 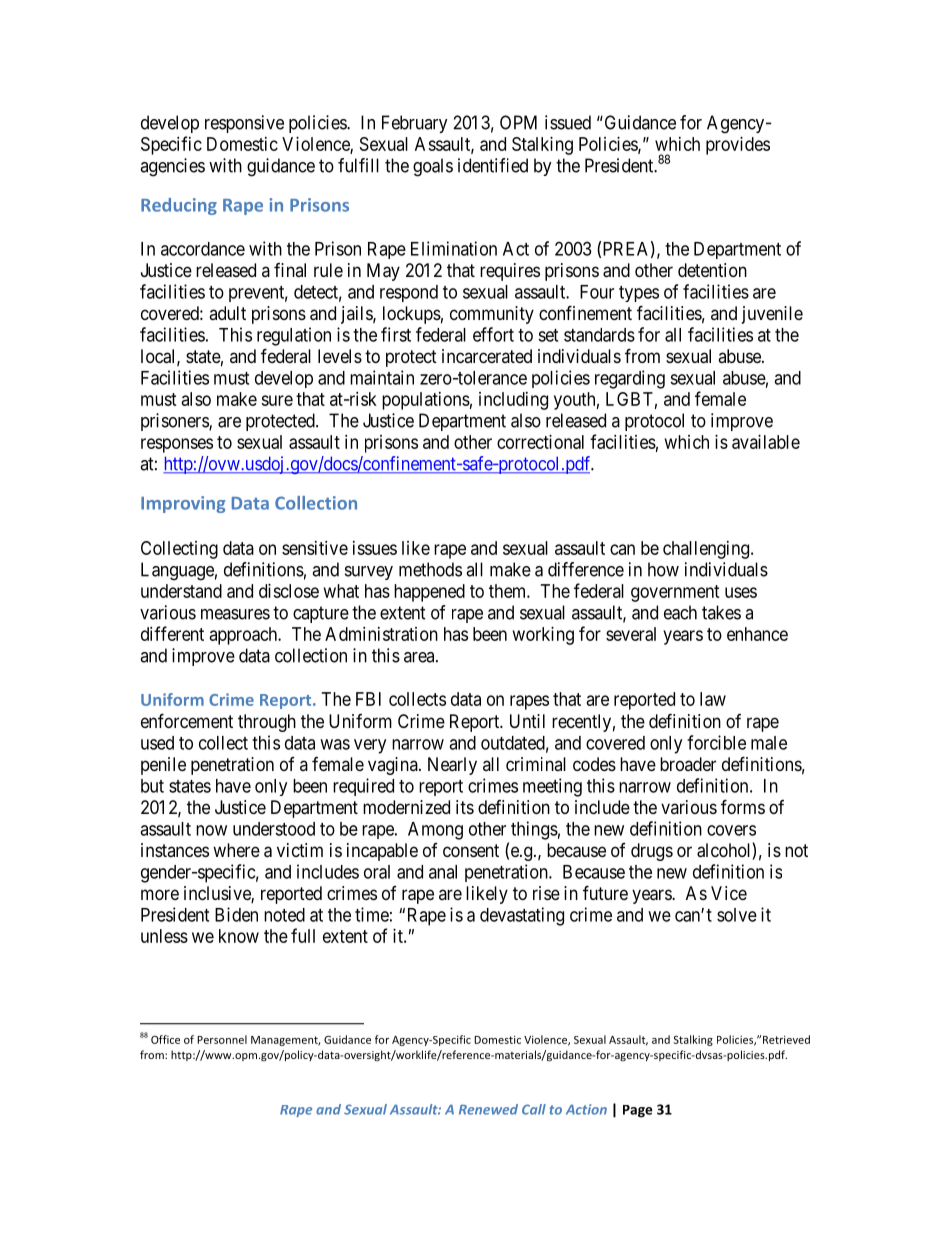 I want to click on provides, so click(x=738, y=146).
